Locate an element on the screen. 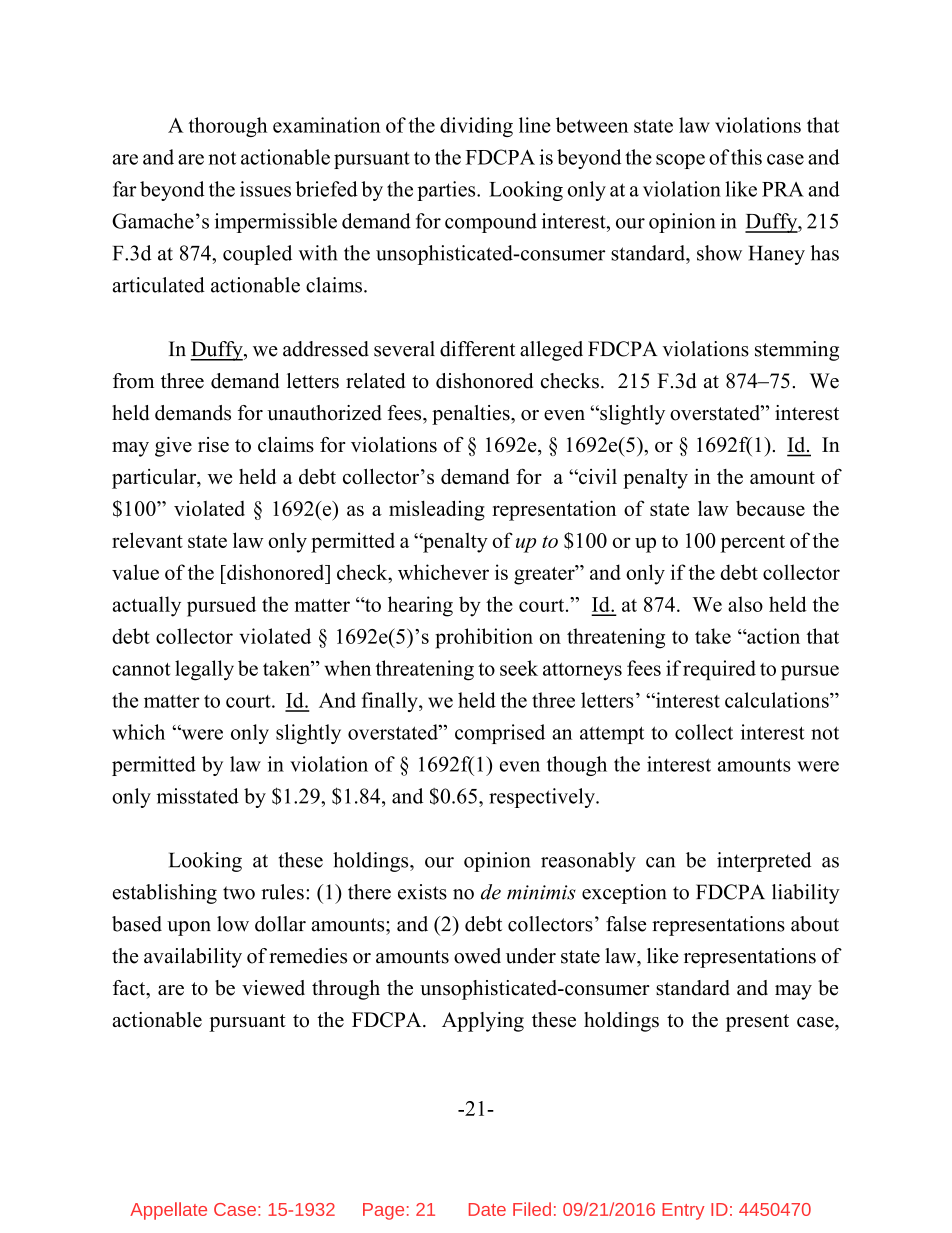 Image resolution: width=952 pixels, height=1233 pixels. upon is located at coordinates (189, 928).
